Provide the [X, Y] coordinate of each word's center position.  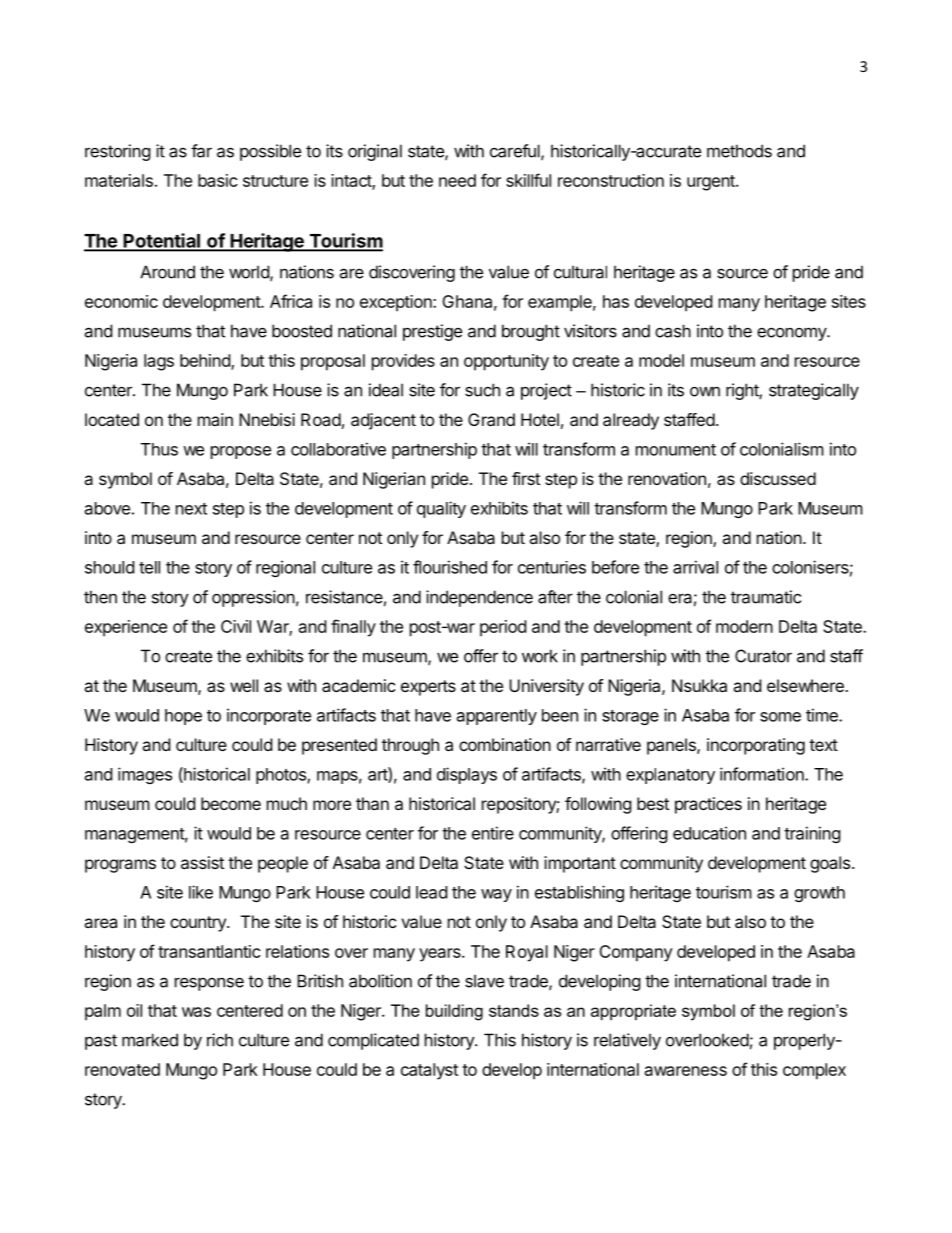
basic [218, 180]
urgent [712, 183]
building [454, 1012]
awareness [686, 1071]
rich [220, 1040]
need [457, 180]
